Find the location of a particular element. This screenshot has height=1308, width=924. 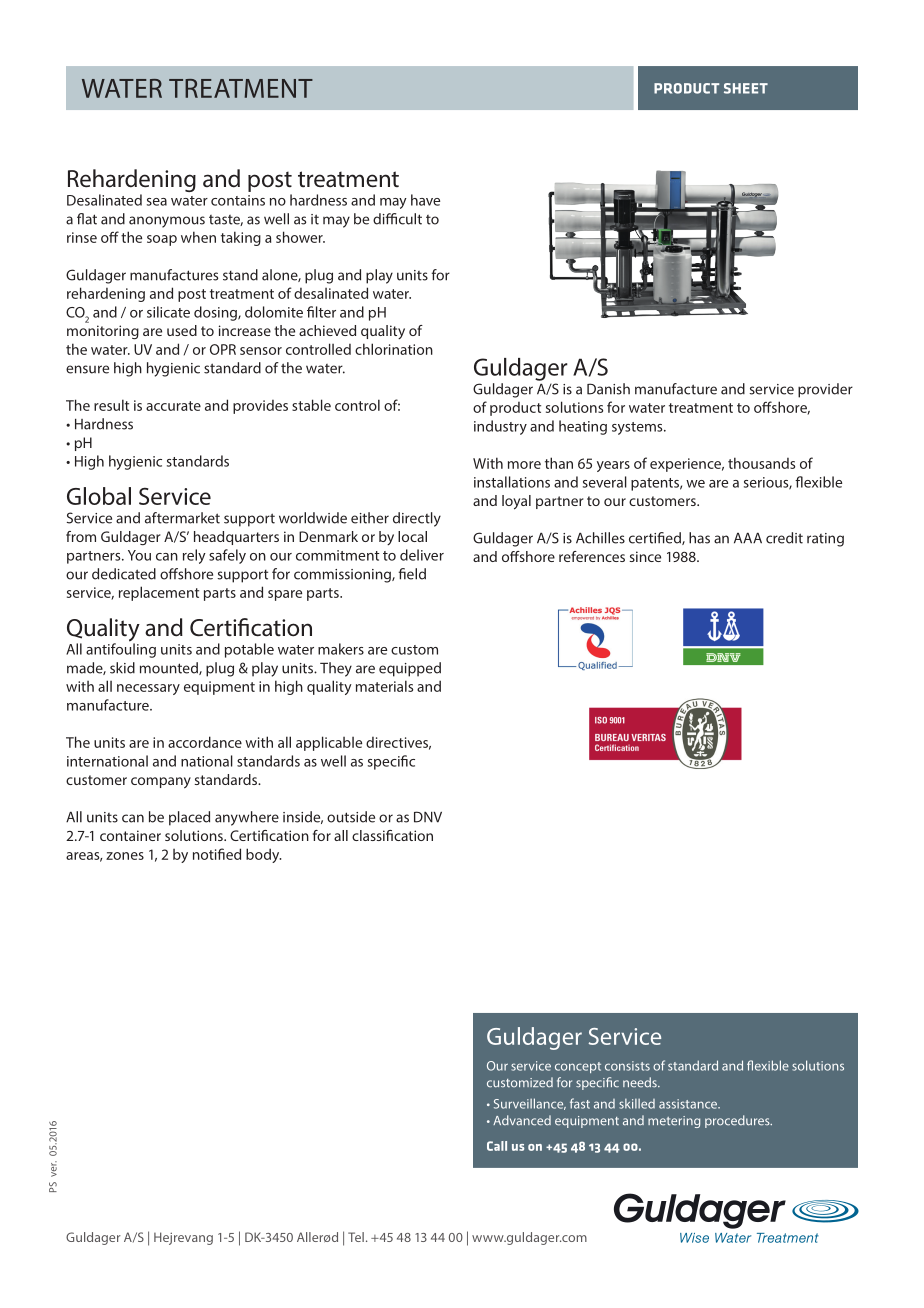

sea is located at coordinates (157, 202).
